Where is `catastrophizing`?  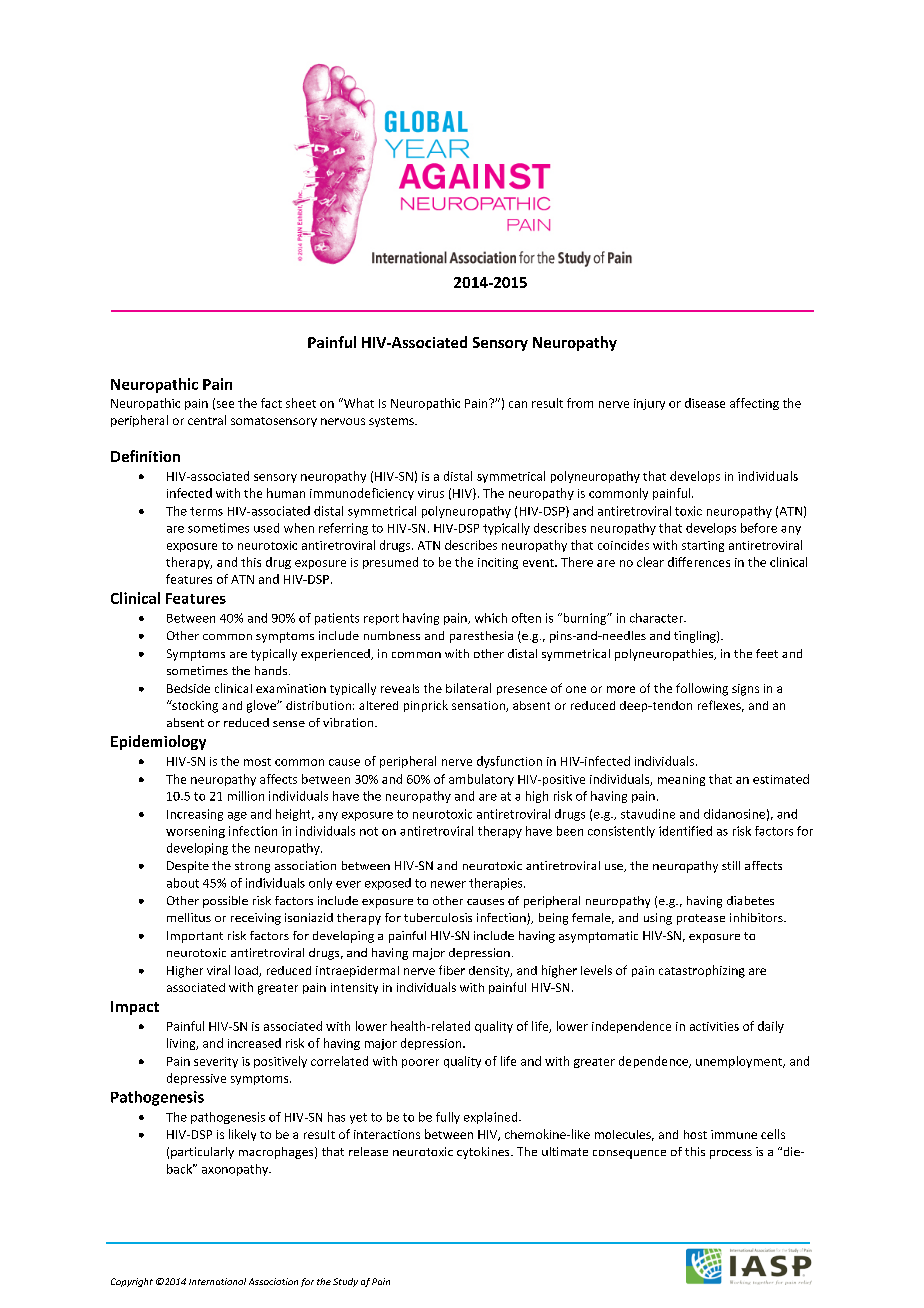
catastrophizing is located at coordinates (702, 971).
